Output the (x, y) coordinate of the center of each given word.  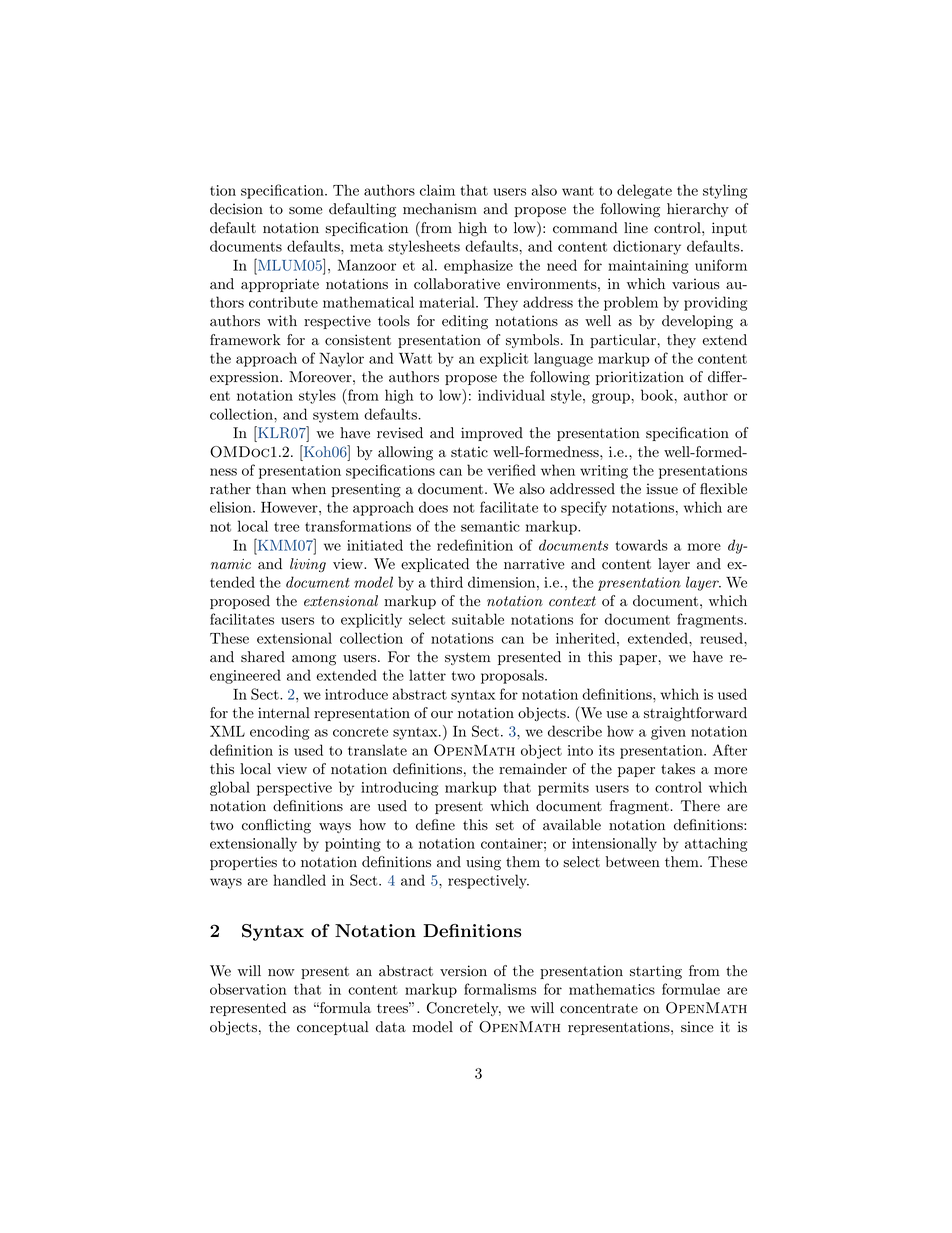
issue (662, 489)
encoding (280, 732)
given (668, 733)
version (463, 971)
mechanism (440, 209)
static (469, 452)
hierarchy (698, 210)
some (305, 211)
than (271, 488)
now (281, 973)
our (442, 715)
